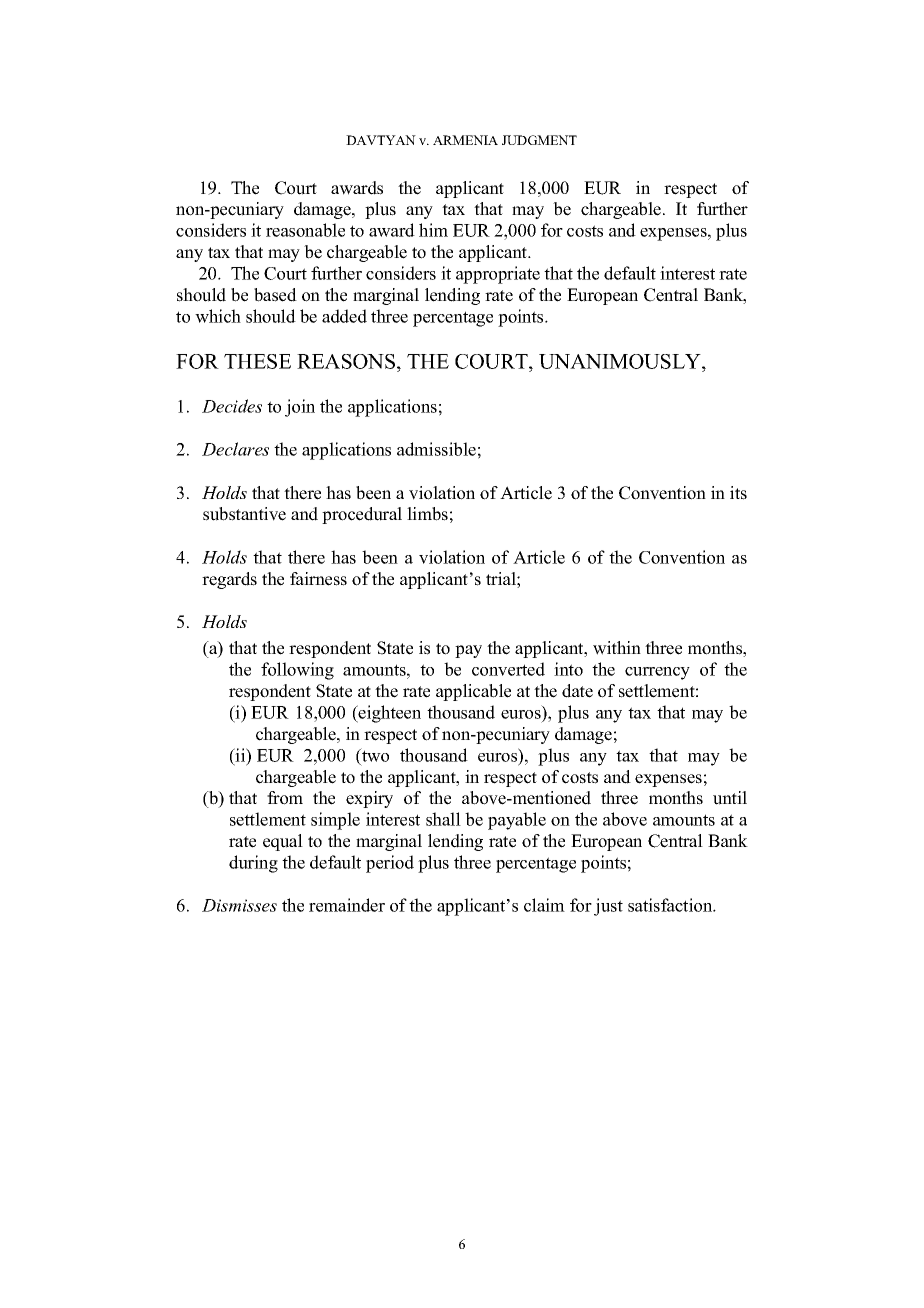  I want to click on converted, so click(508, 669).
